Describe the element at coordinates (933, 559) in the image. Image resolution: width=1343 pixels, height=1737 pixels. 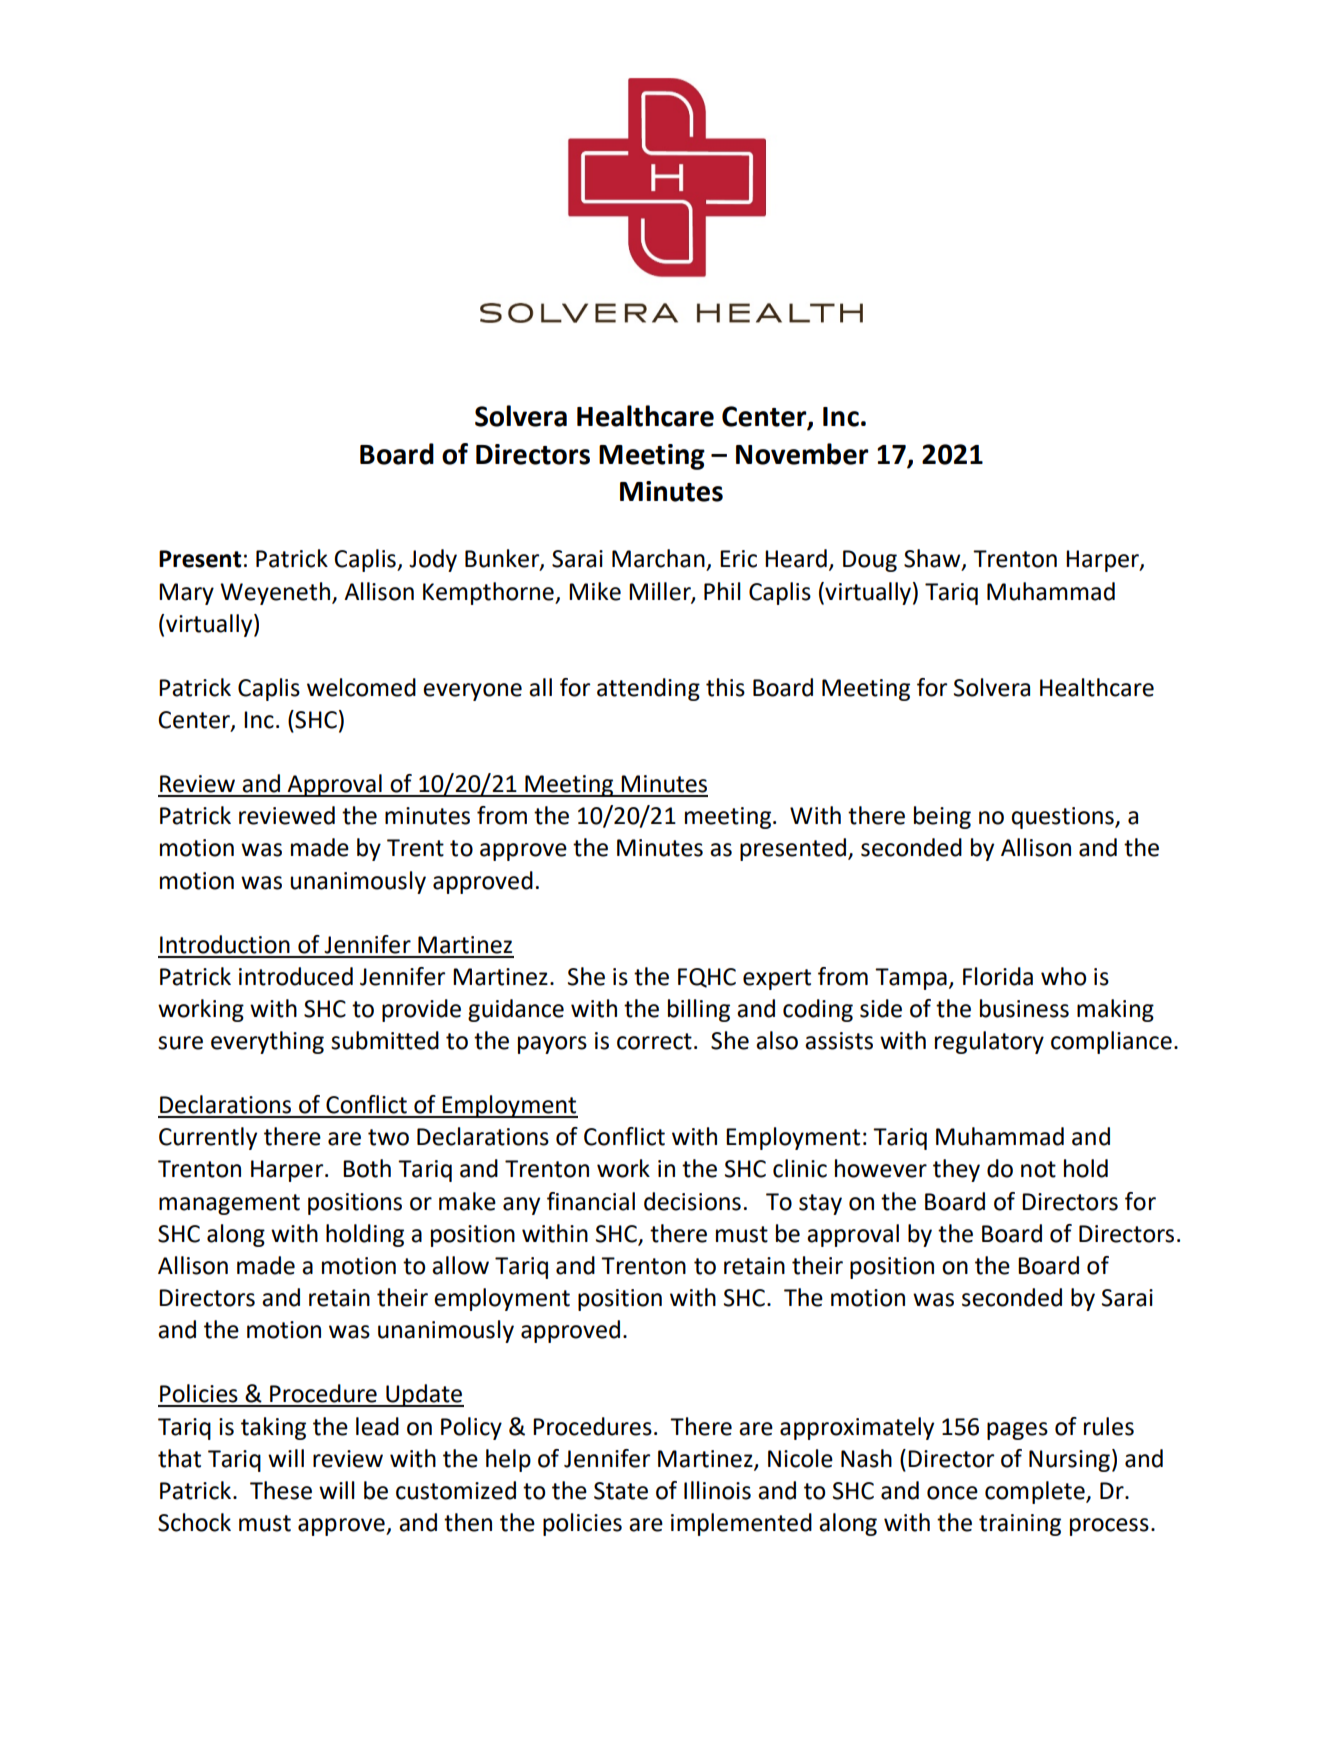
I see `Shaw` at that location.
